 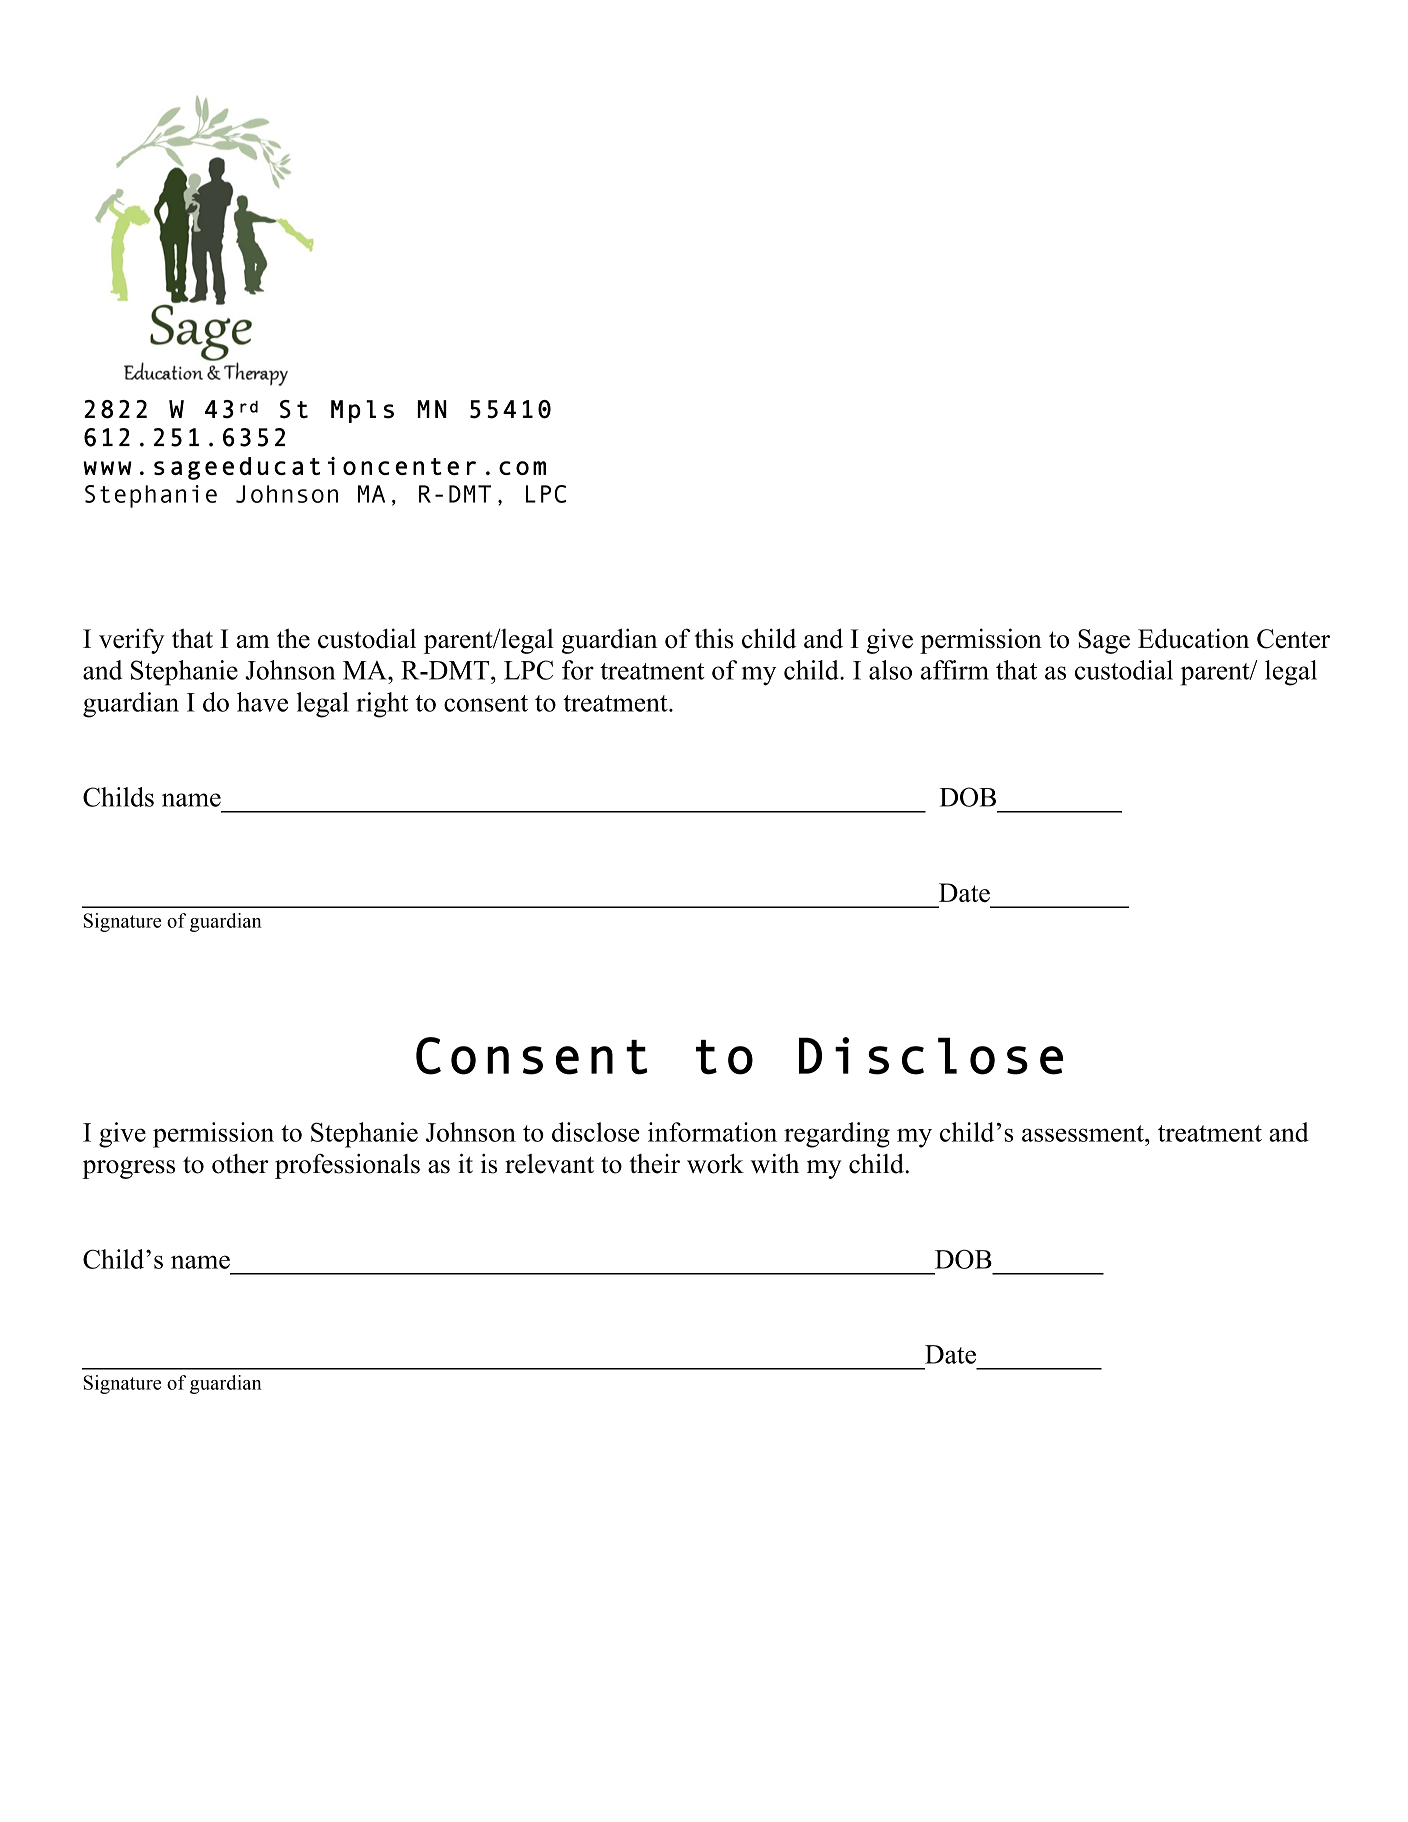 I want to click on verify, so click(x=132, y=641).
